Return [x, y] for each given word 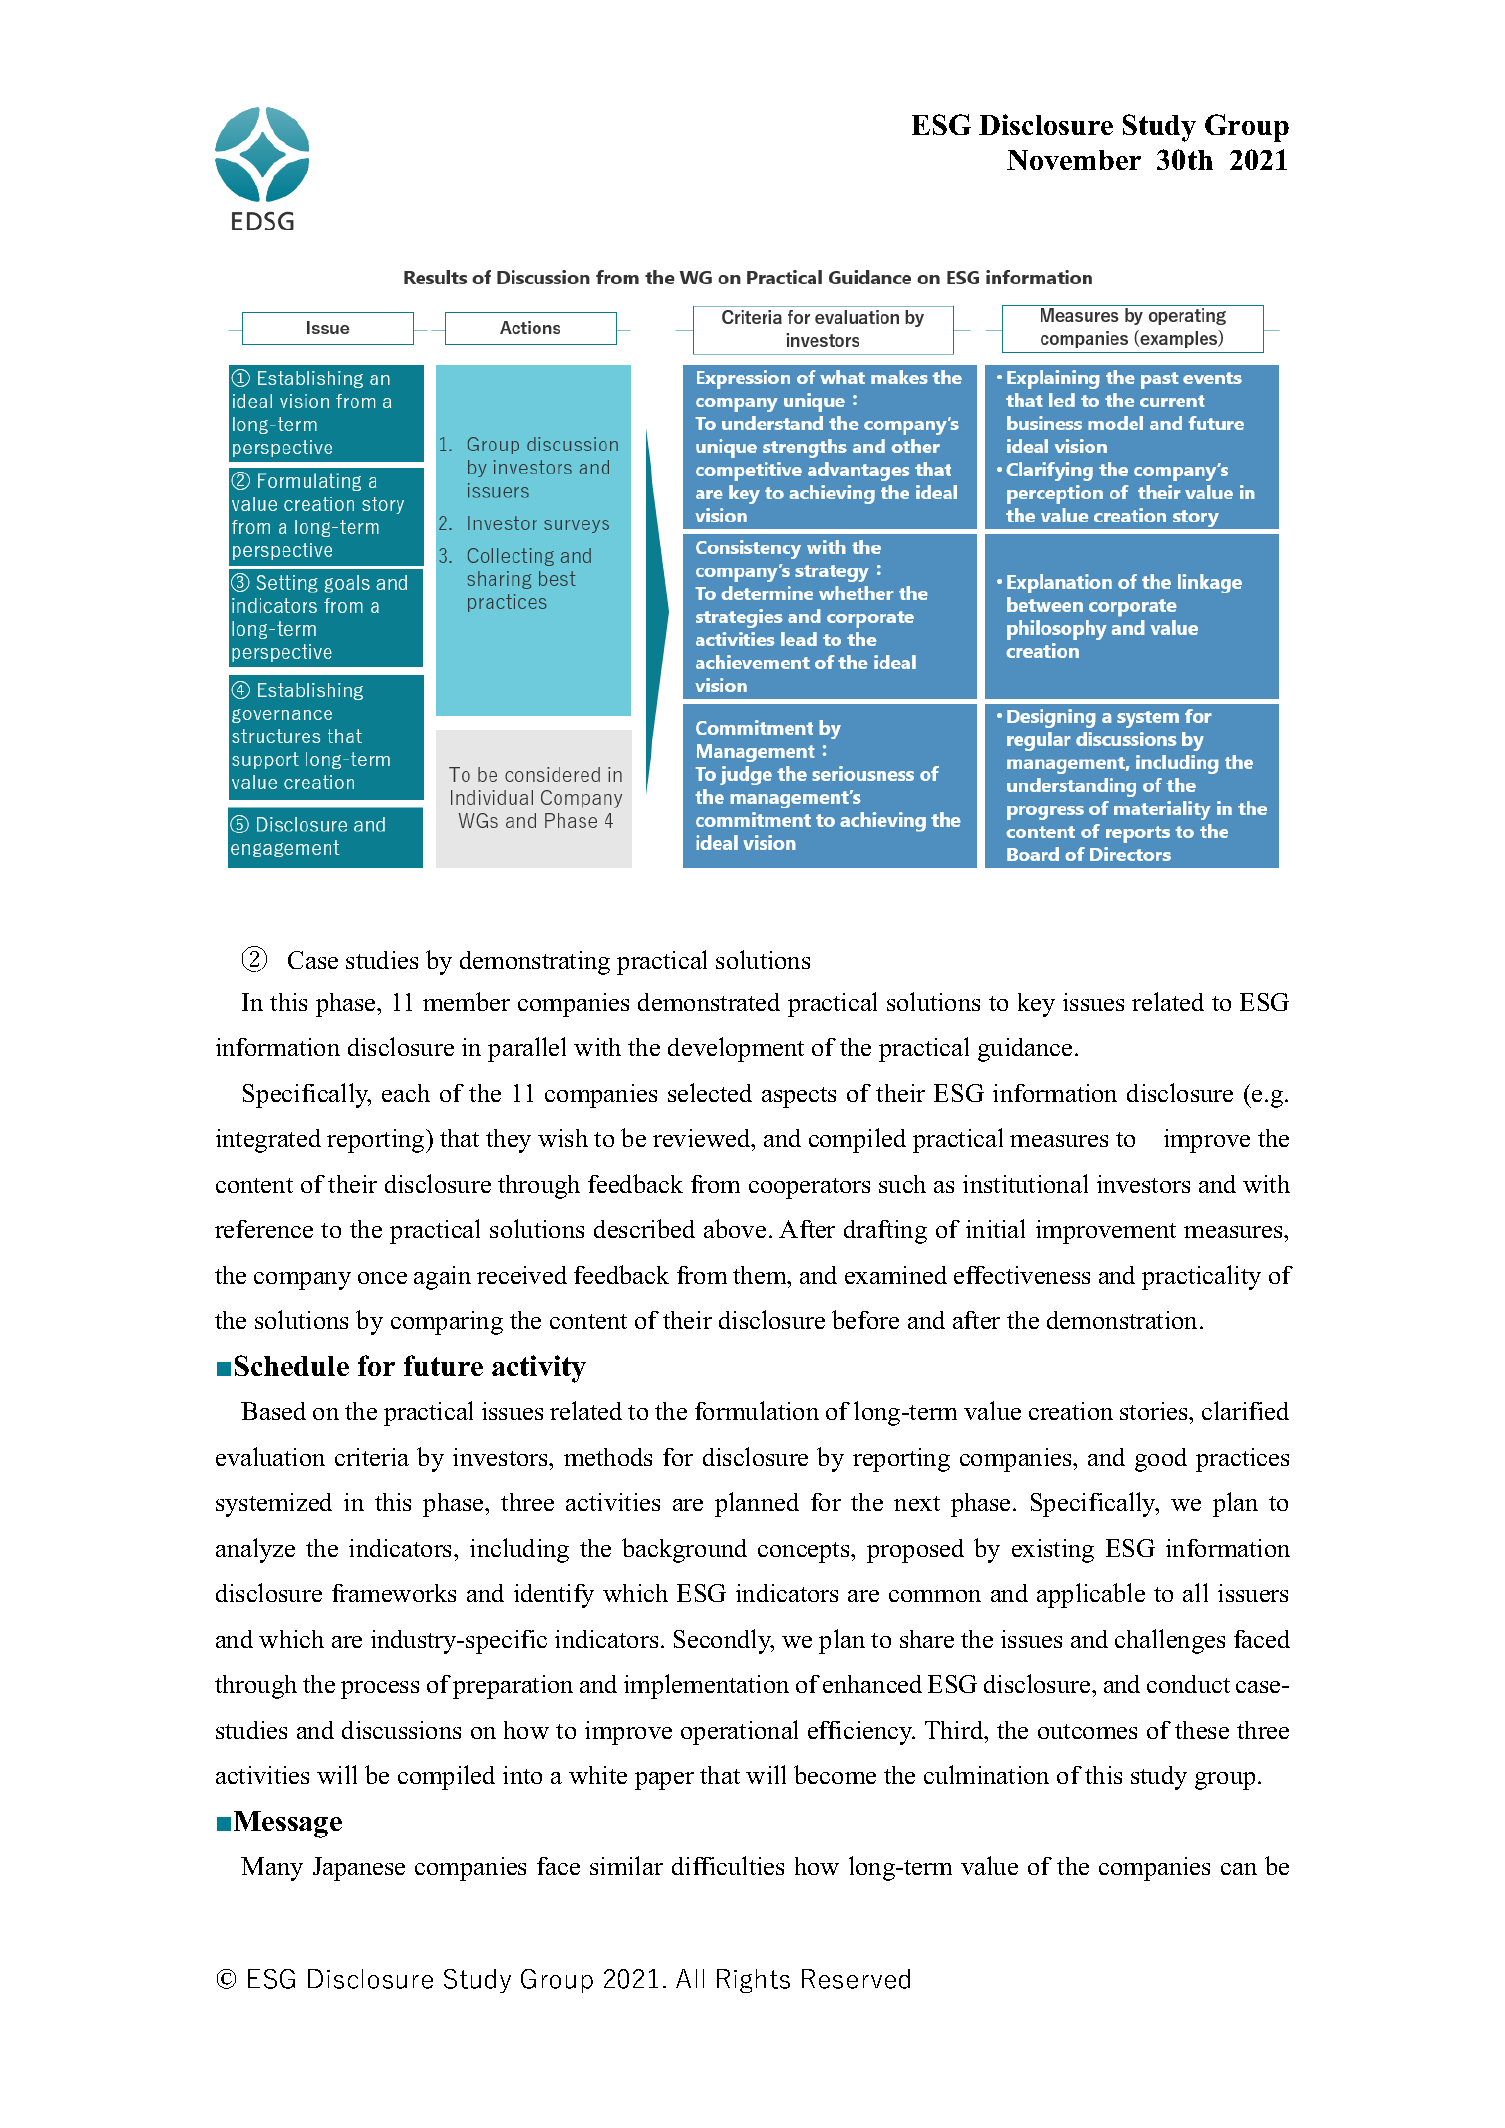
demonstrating [535, 963]
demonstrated [709, 1002]
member [466, 1001]
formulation [757, 1410]
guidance [1025, 1050]
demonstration [1124, 1320]
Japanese [359, 1869]
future [443, 1365]
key [1036, 1005]
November [1074, 160]
